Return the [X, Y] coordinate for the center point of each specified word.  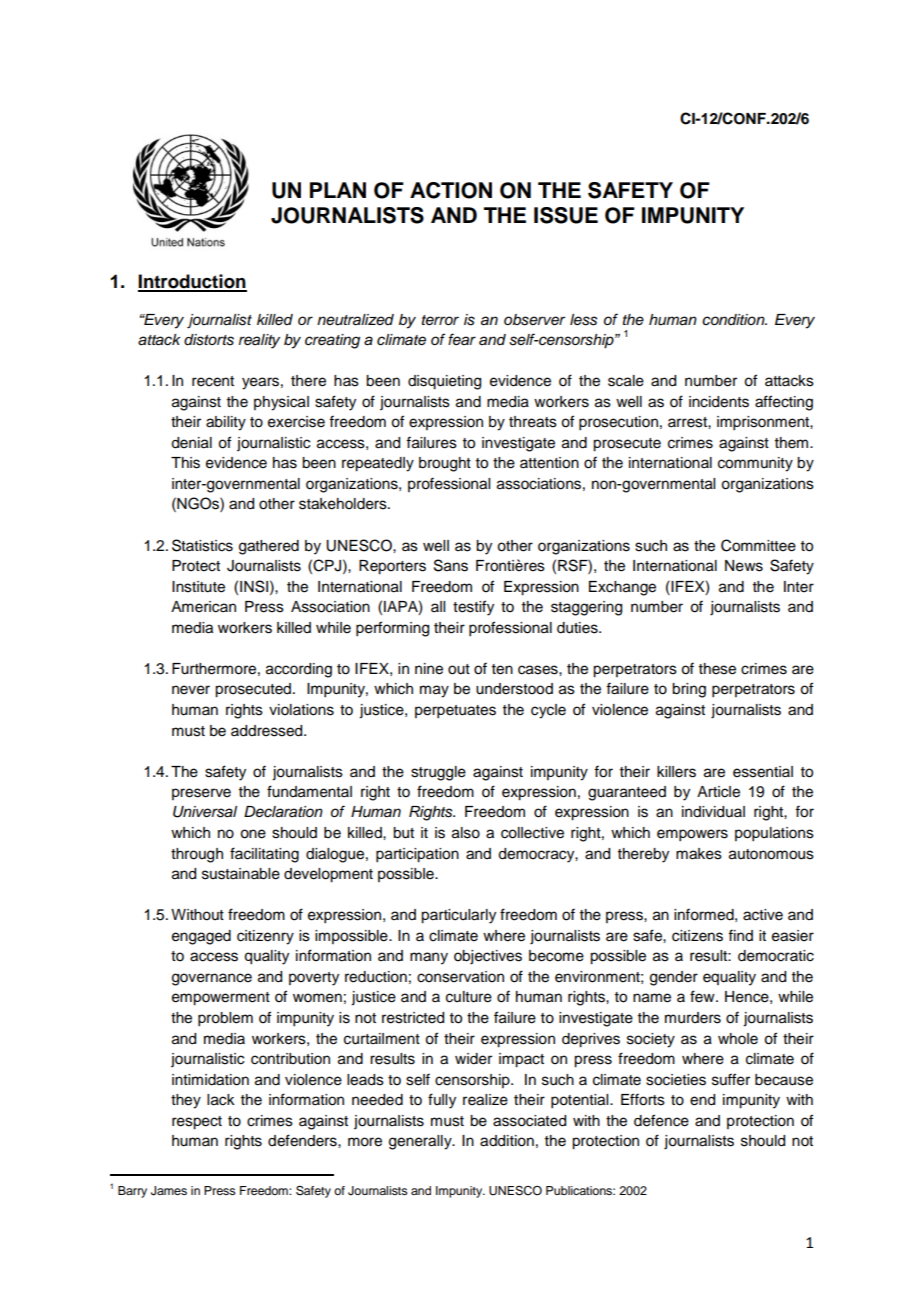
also [466, 833]
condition [734, 319]
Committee [758, 545]
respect [197, 1123]
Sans [451, 565]
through [197, 855]
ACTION [451, 190]
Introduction [192, 282]
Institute [198, 587]
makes [699, 854]
